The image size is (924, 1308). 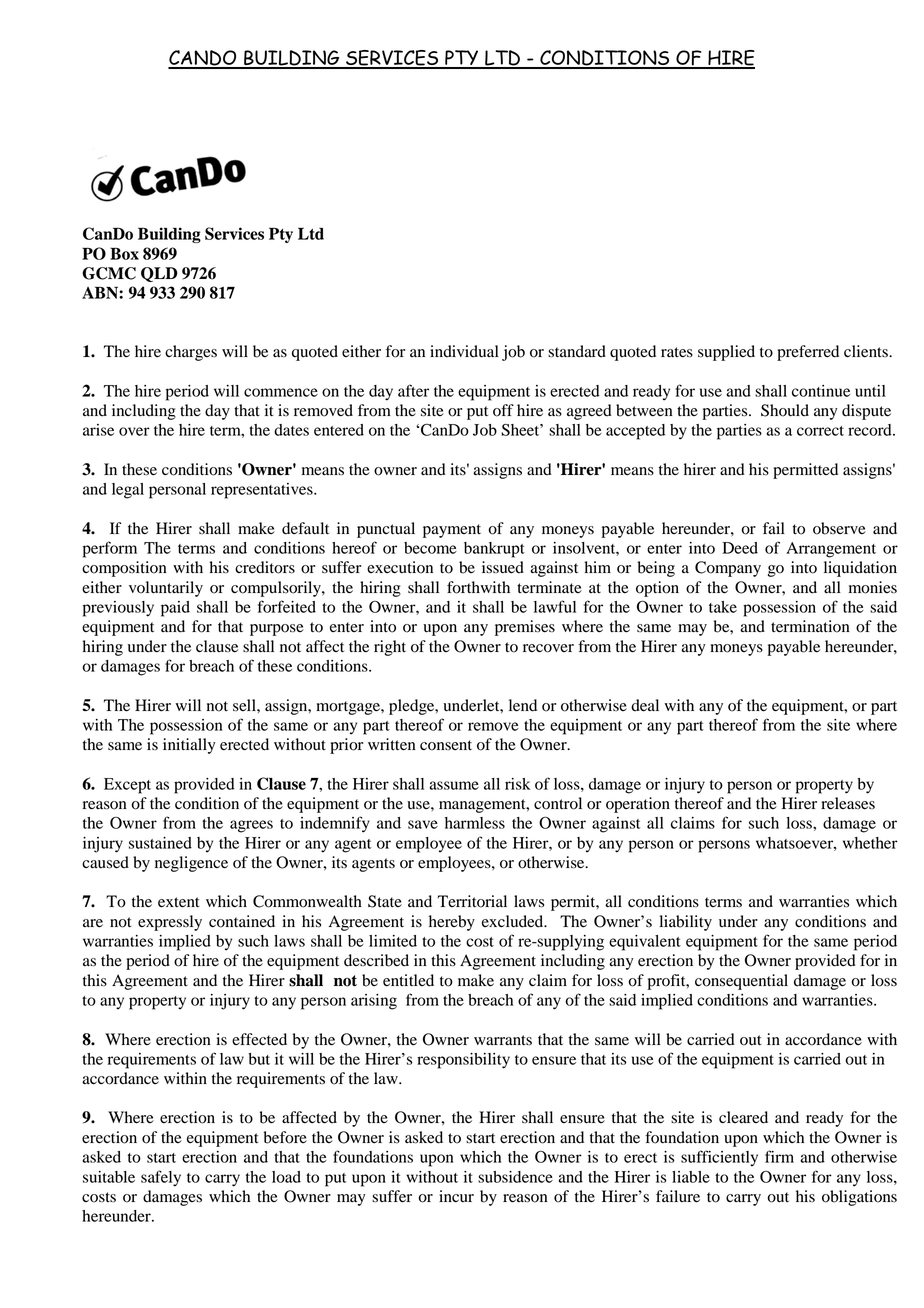 What do you see at coordinates (159, 274) in the document?
I see `QLD` at bounding box center [159, 274].
